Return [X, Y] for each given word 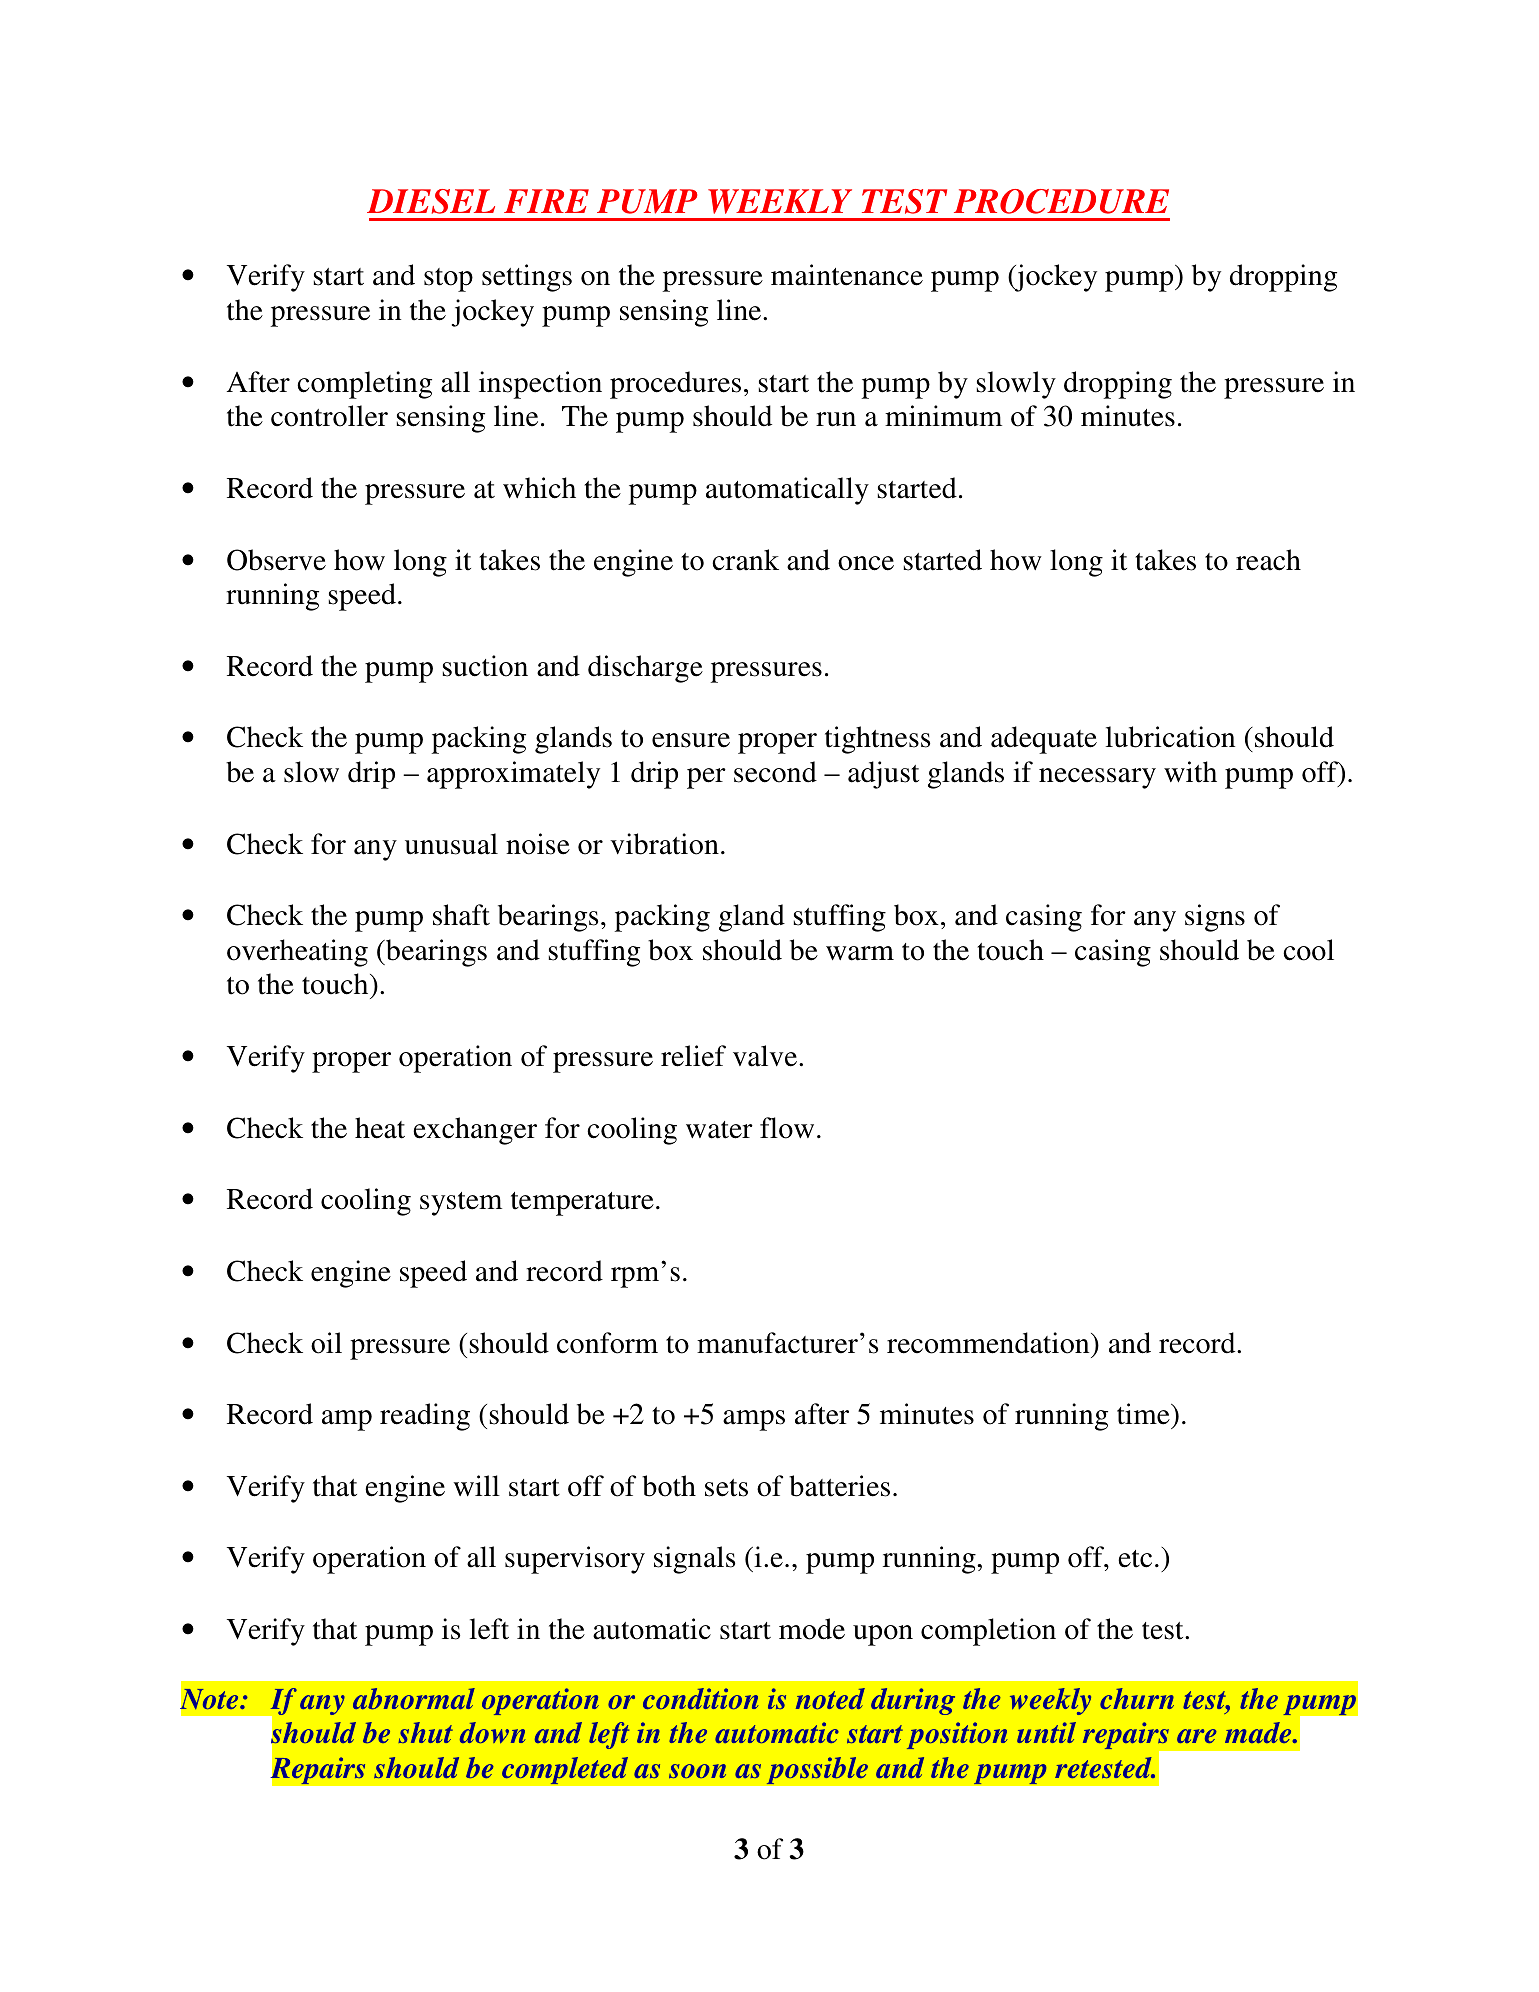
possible [817, 1771]
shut [425, 1732]
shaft [461, 915]
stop [448, 280]
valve [766, 1056]
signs [1215, 918]
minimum [943, 416]
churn [1137, 1698]
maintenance [847, 275]
